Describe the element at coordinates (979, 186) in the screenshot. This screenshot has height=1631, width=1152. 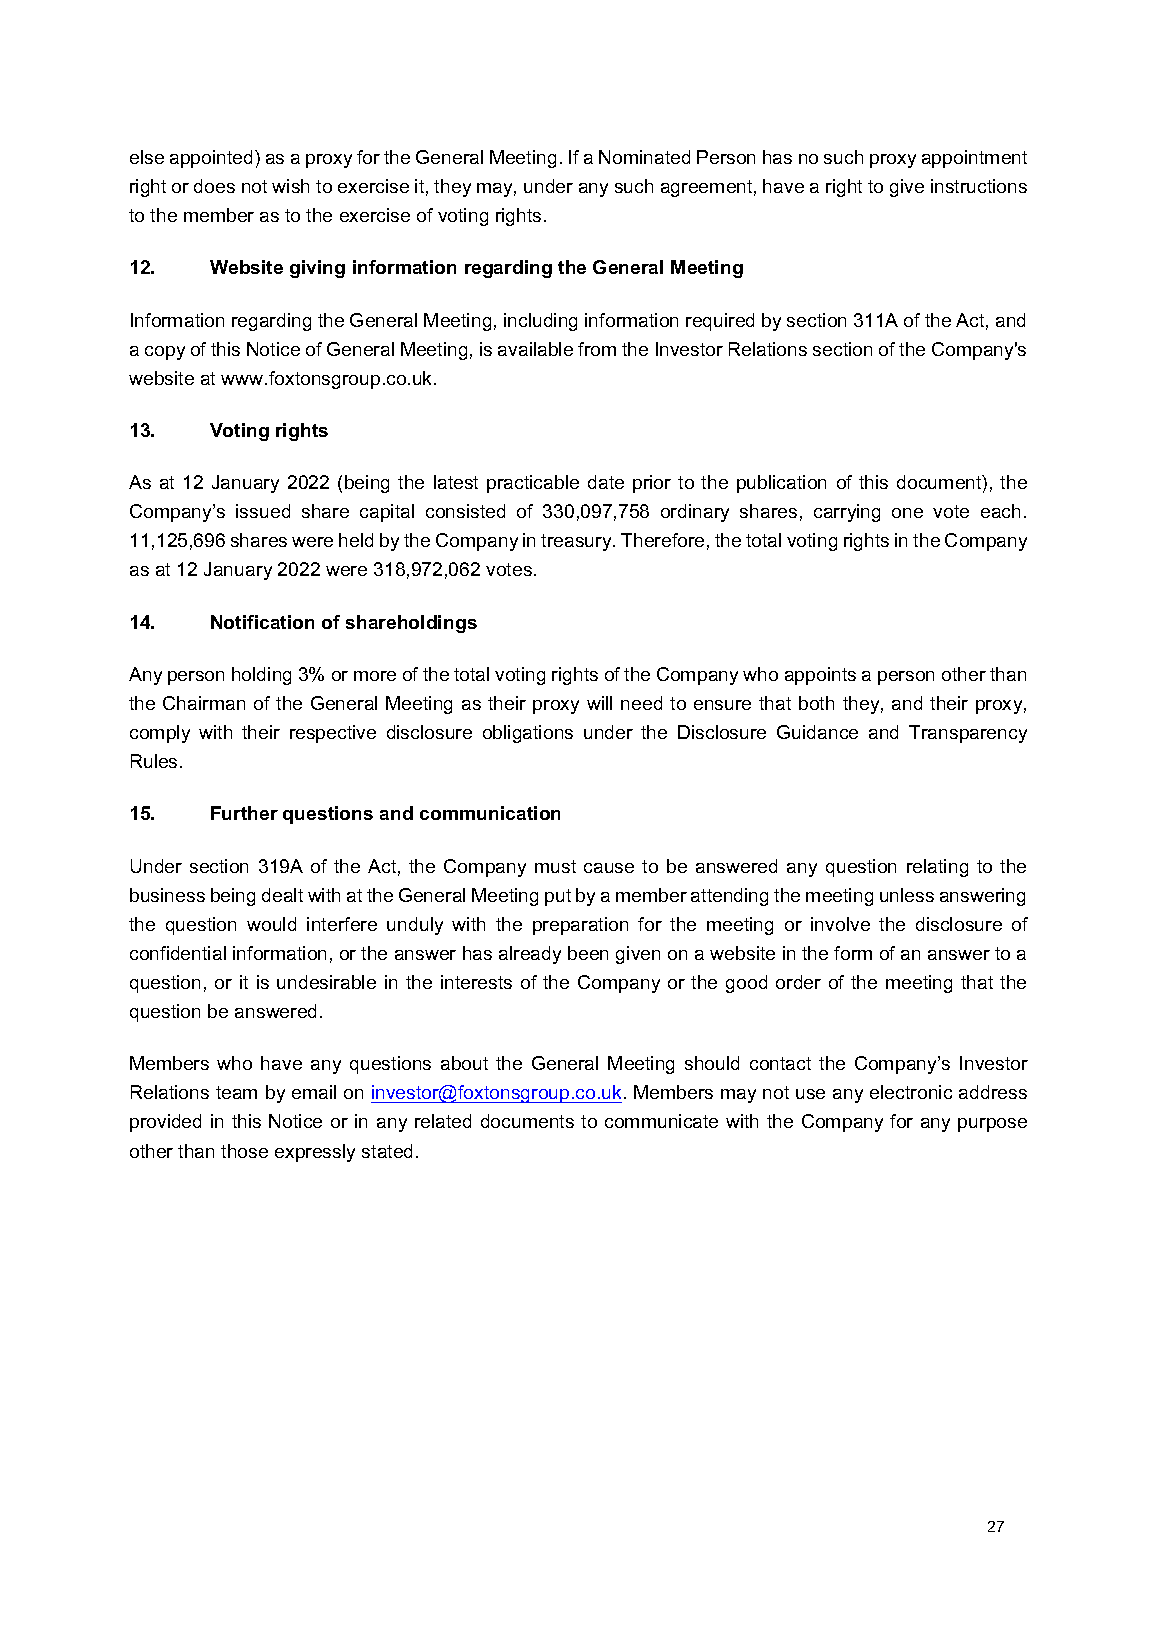
I see `instructions` at that location.
